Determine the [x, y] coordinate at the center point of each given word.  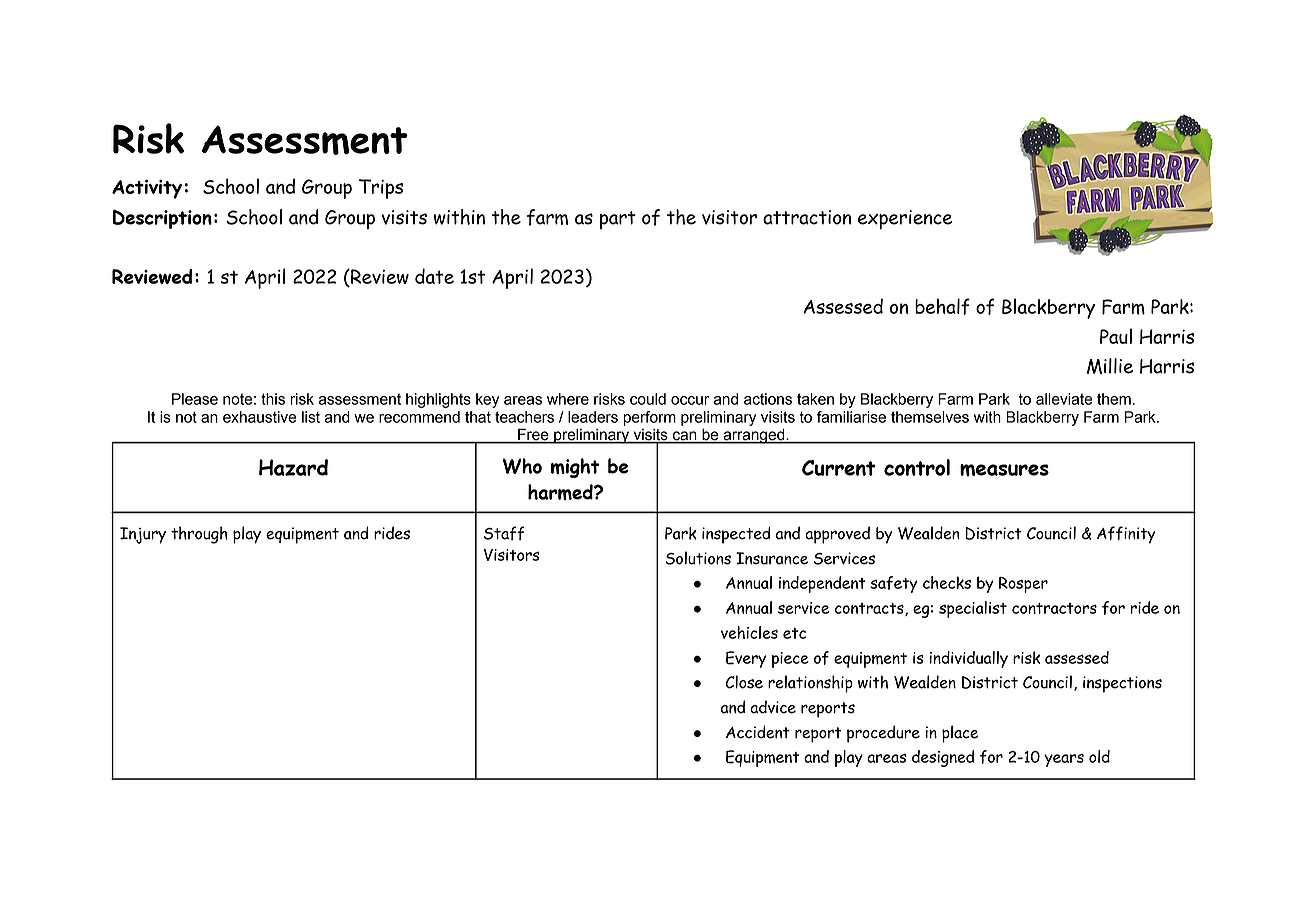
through [199, 535]
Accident [758, 732]
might [575, 468]
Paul [1116, 336]
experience [905, 220]
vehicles [749, 632]
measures [1004, 470]
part [618, 220]
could [648, 399]
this [273, 399]
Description [162, 219]
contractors [1054, 608]
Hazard [293, 467]
